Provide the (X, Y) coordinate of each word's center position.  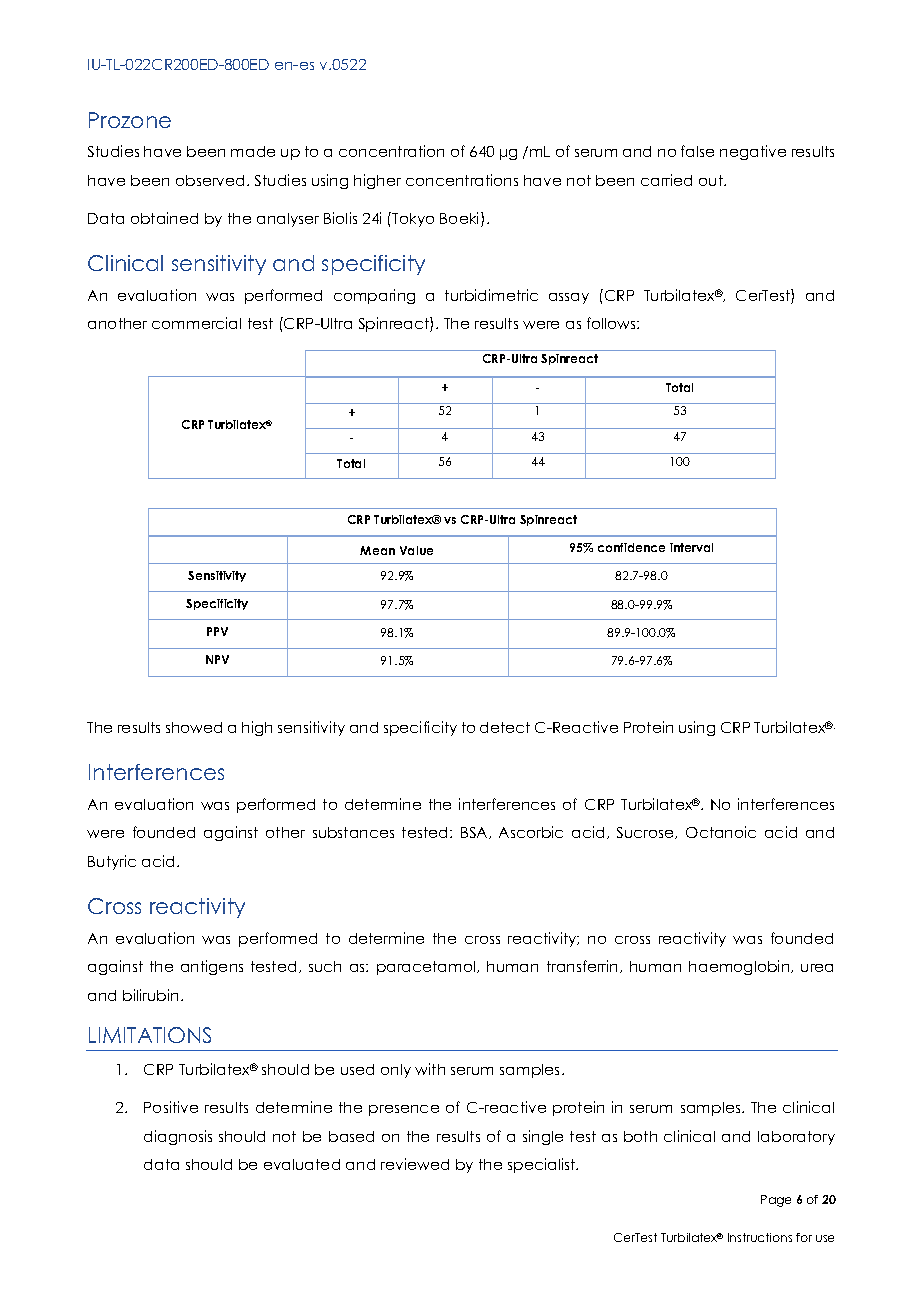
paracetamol (427, 968)
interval (691, 547)
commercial (196, 323)
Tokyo (413, 220)
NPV (217, 659)
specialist (543, 1165)
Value (416, 550)
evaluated (302, 1164)
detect (505, 727)
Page (776, 1201)
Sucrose (647, 833)
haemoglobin (740, 967)
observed (210, 180)
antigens (212, 967)
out (712, 180)
